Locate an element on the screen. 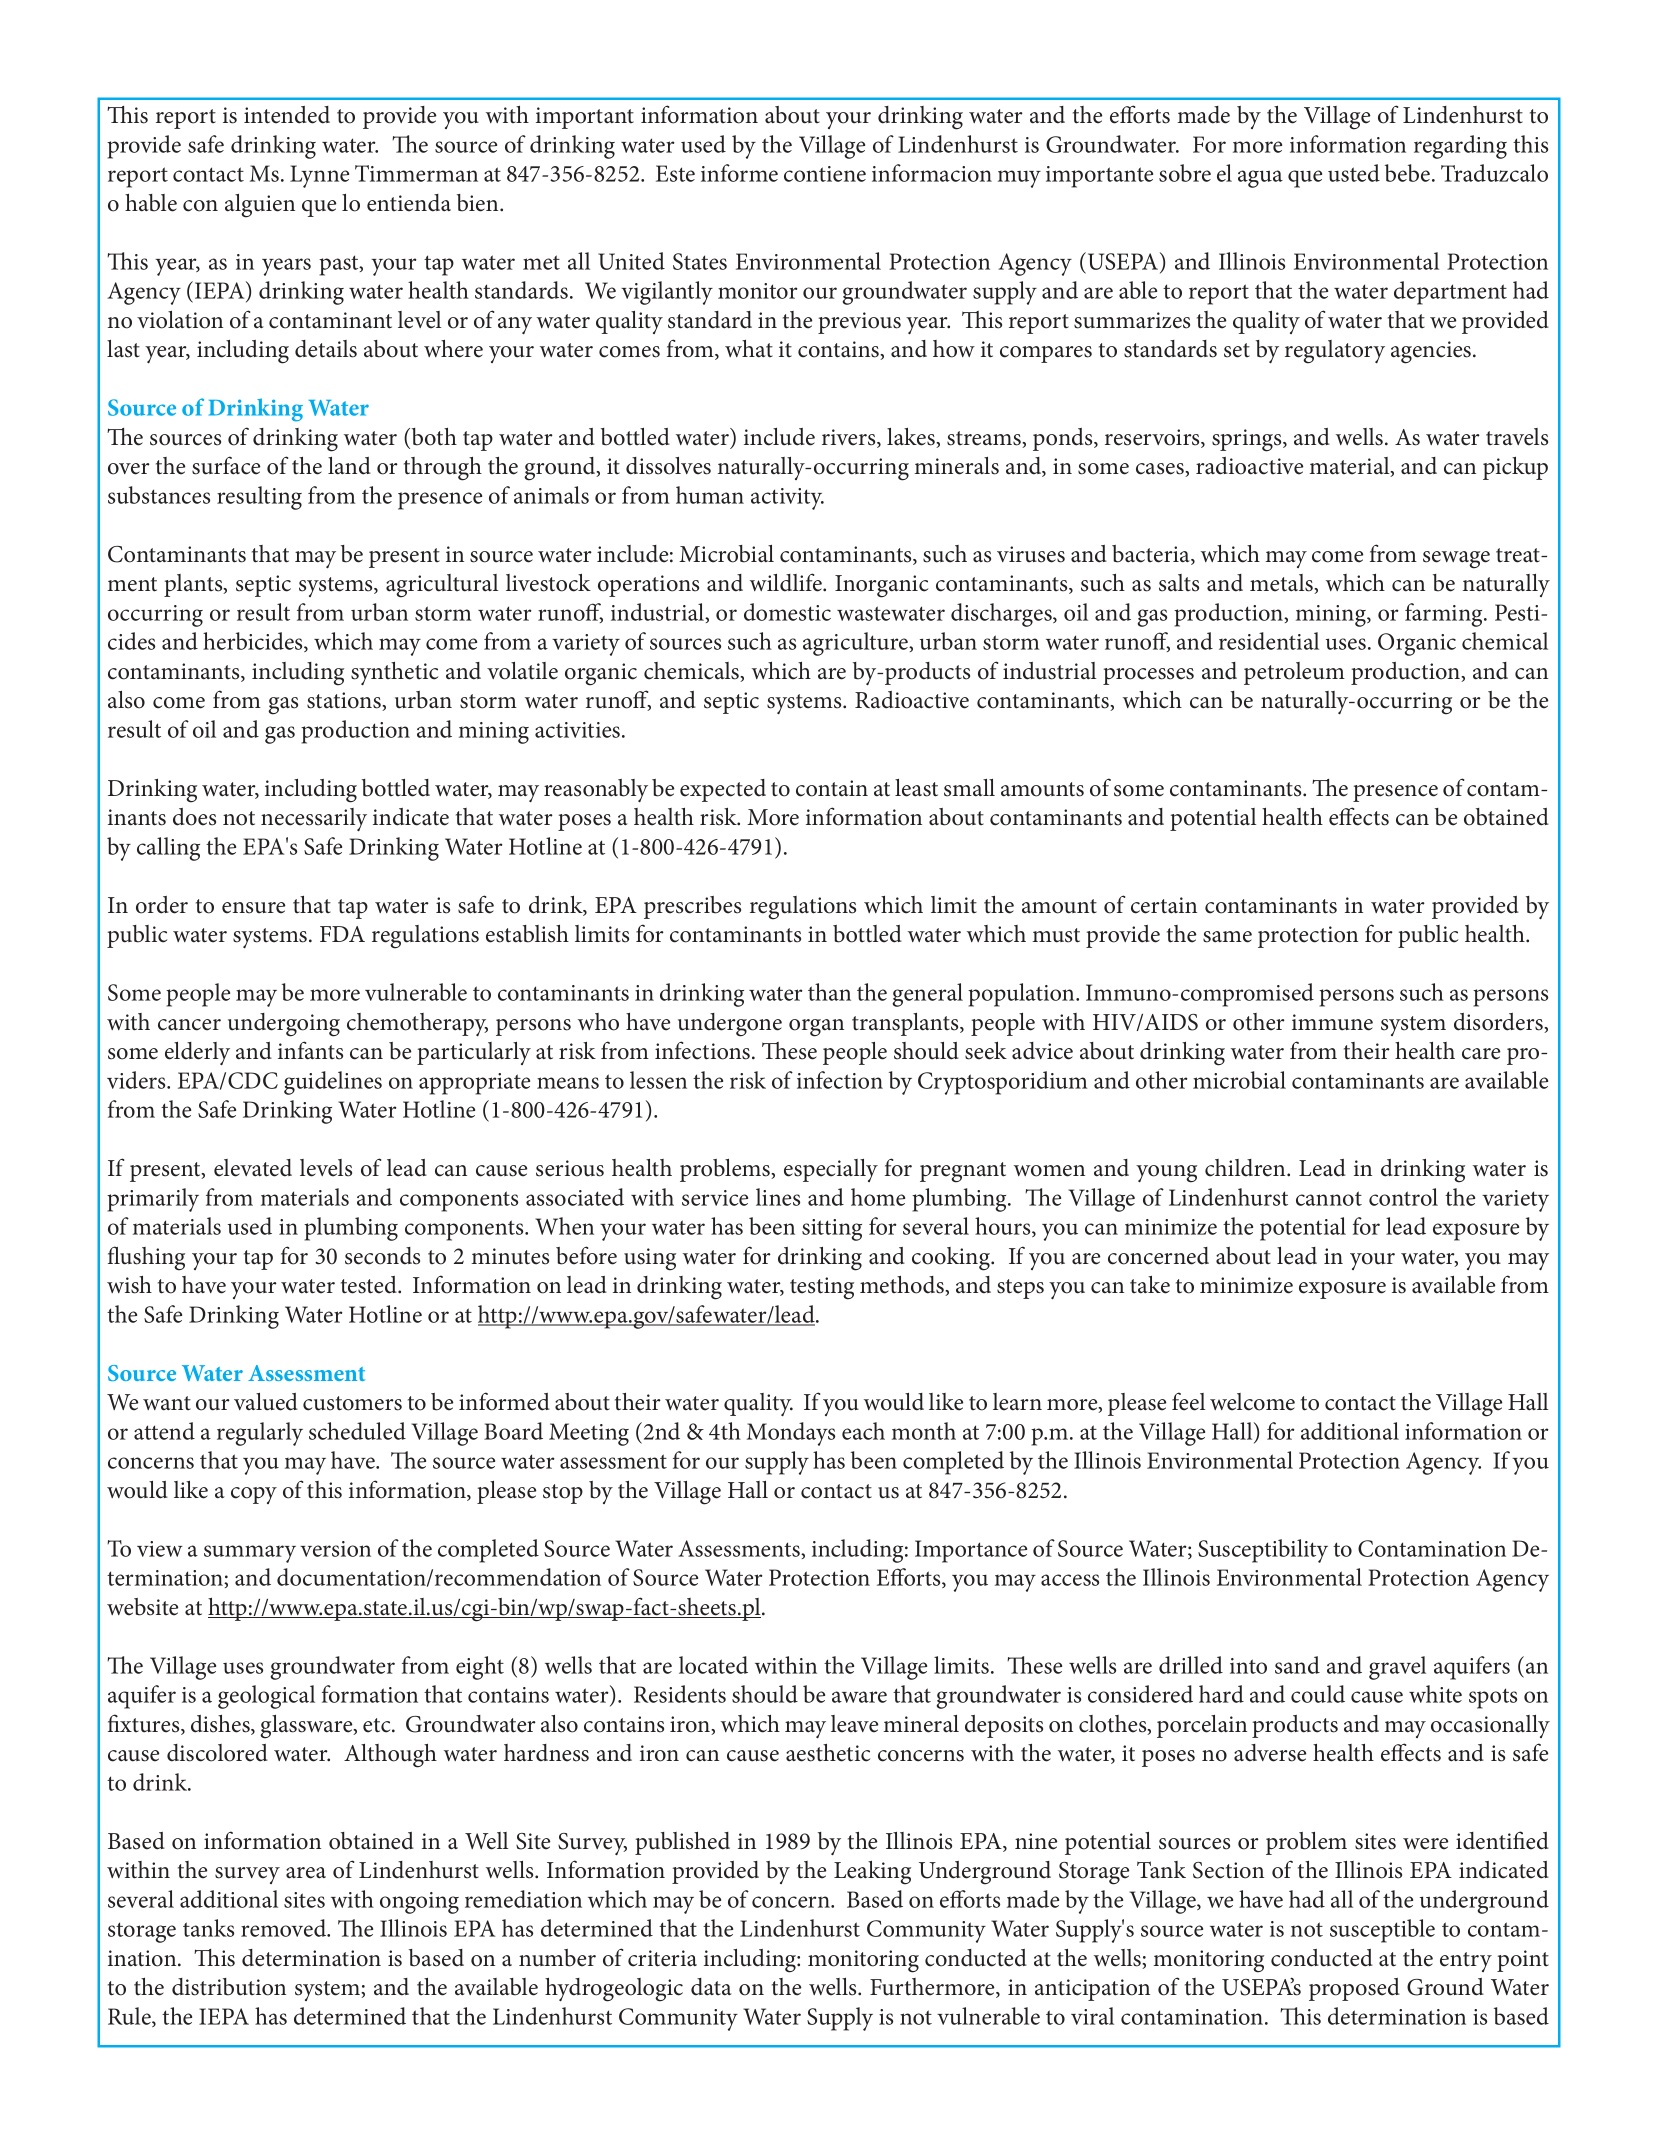 The height and width of the screenshot is (2145, 1658). ensure is located at coordinates (253, 908).
